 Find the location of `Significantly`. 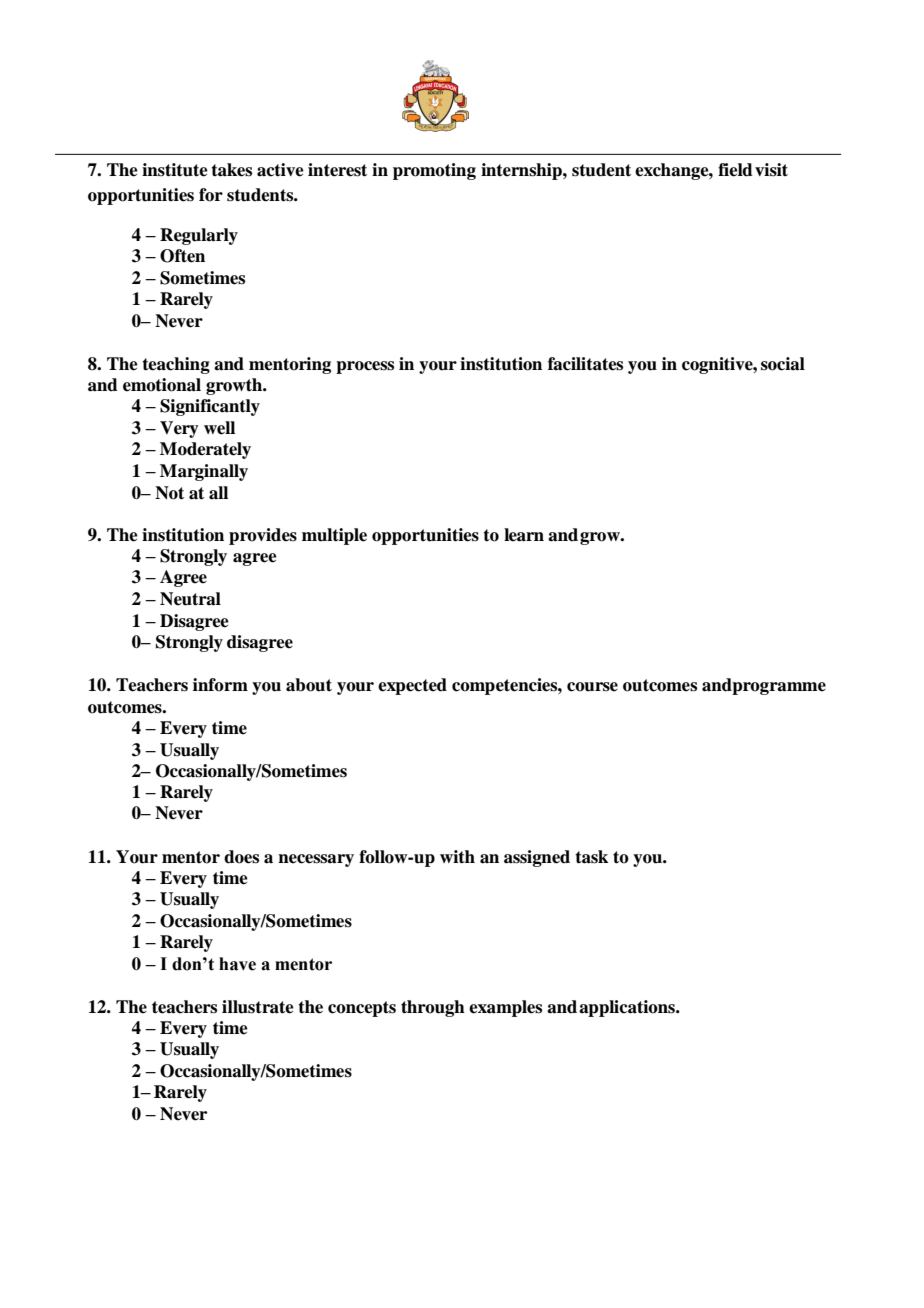

Significantly is located at coordinates (210, 407).
